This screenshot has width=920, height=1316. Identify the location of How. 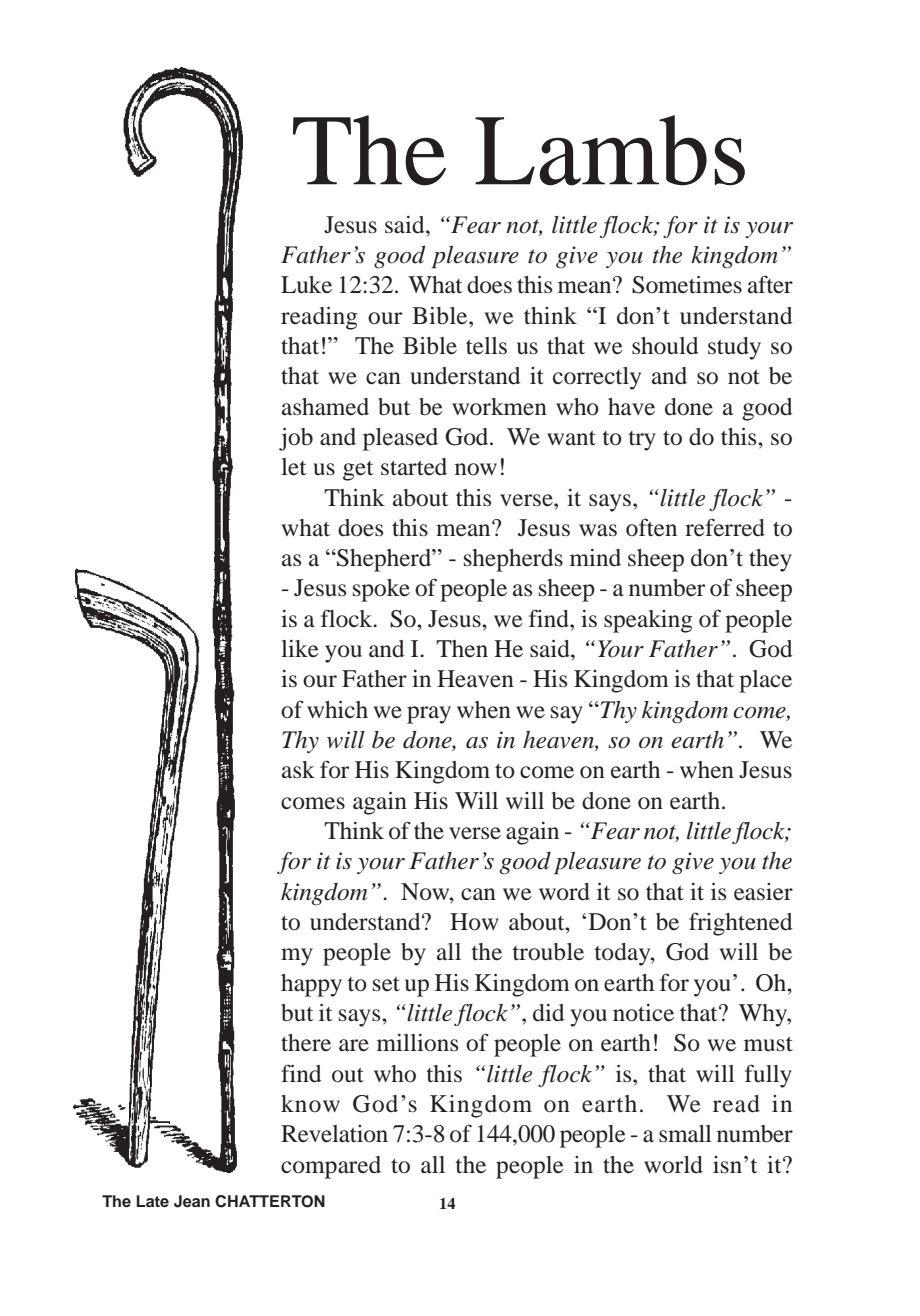
(474, 922).
